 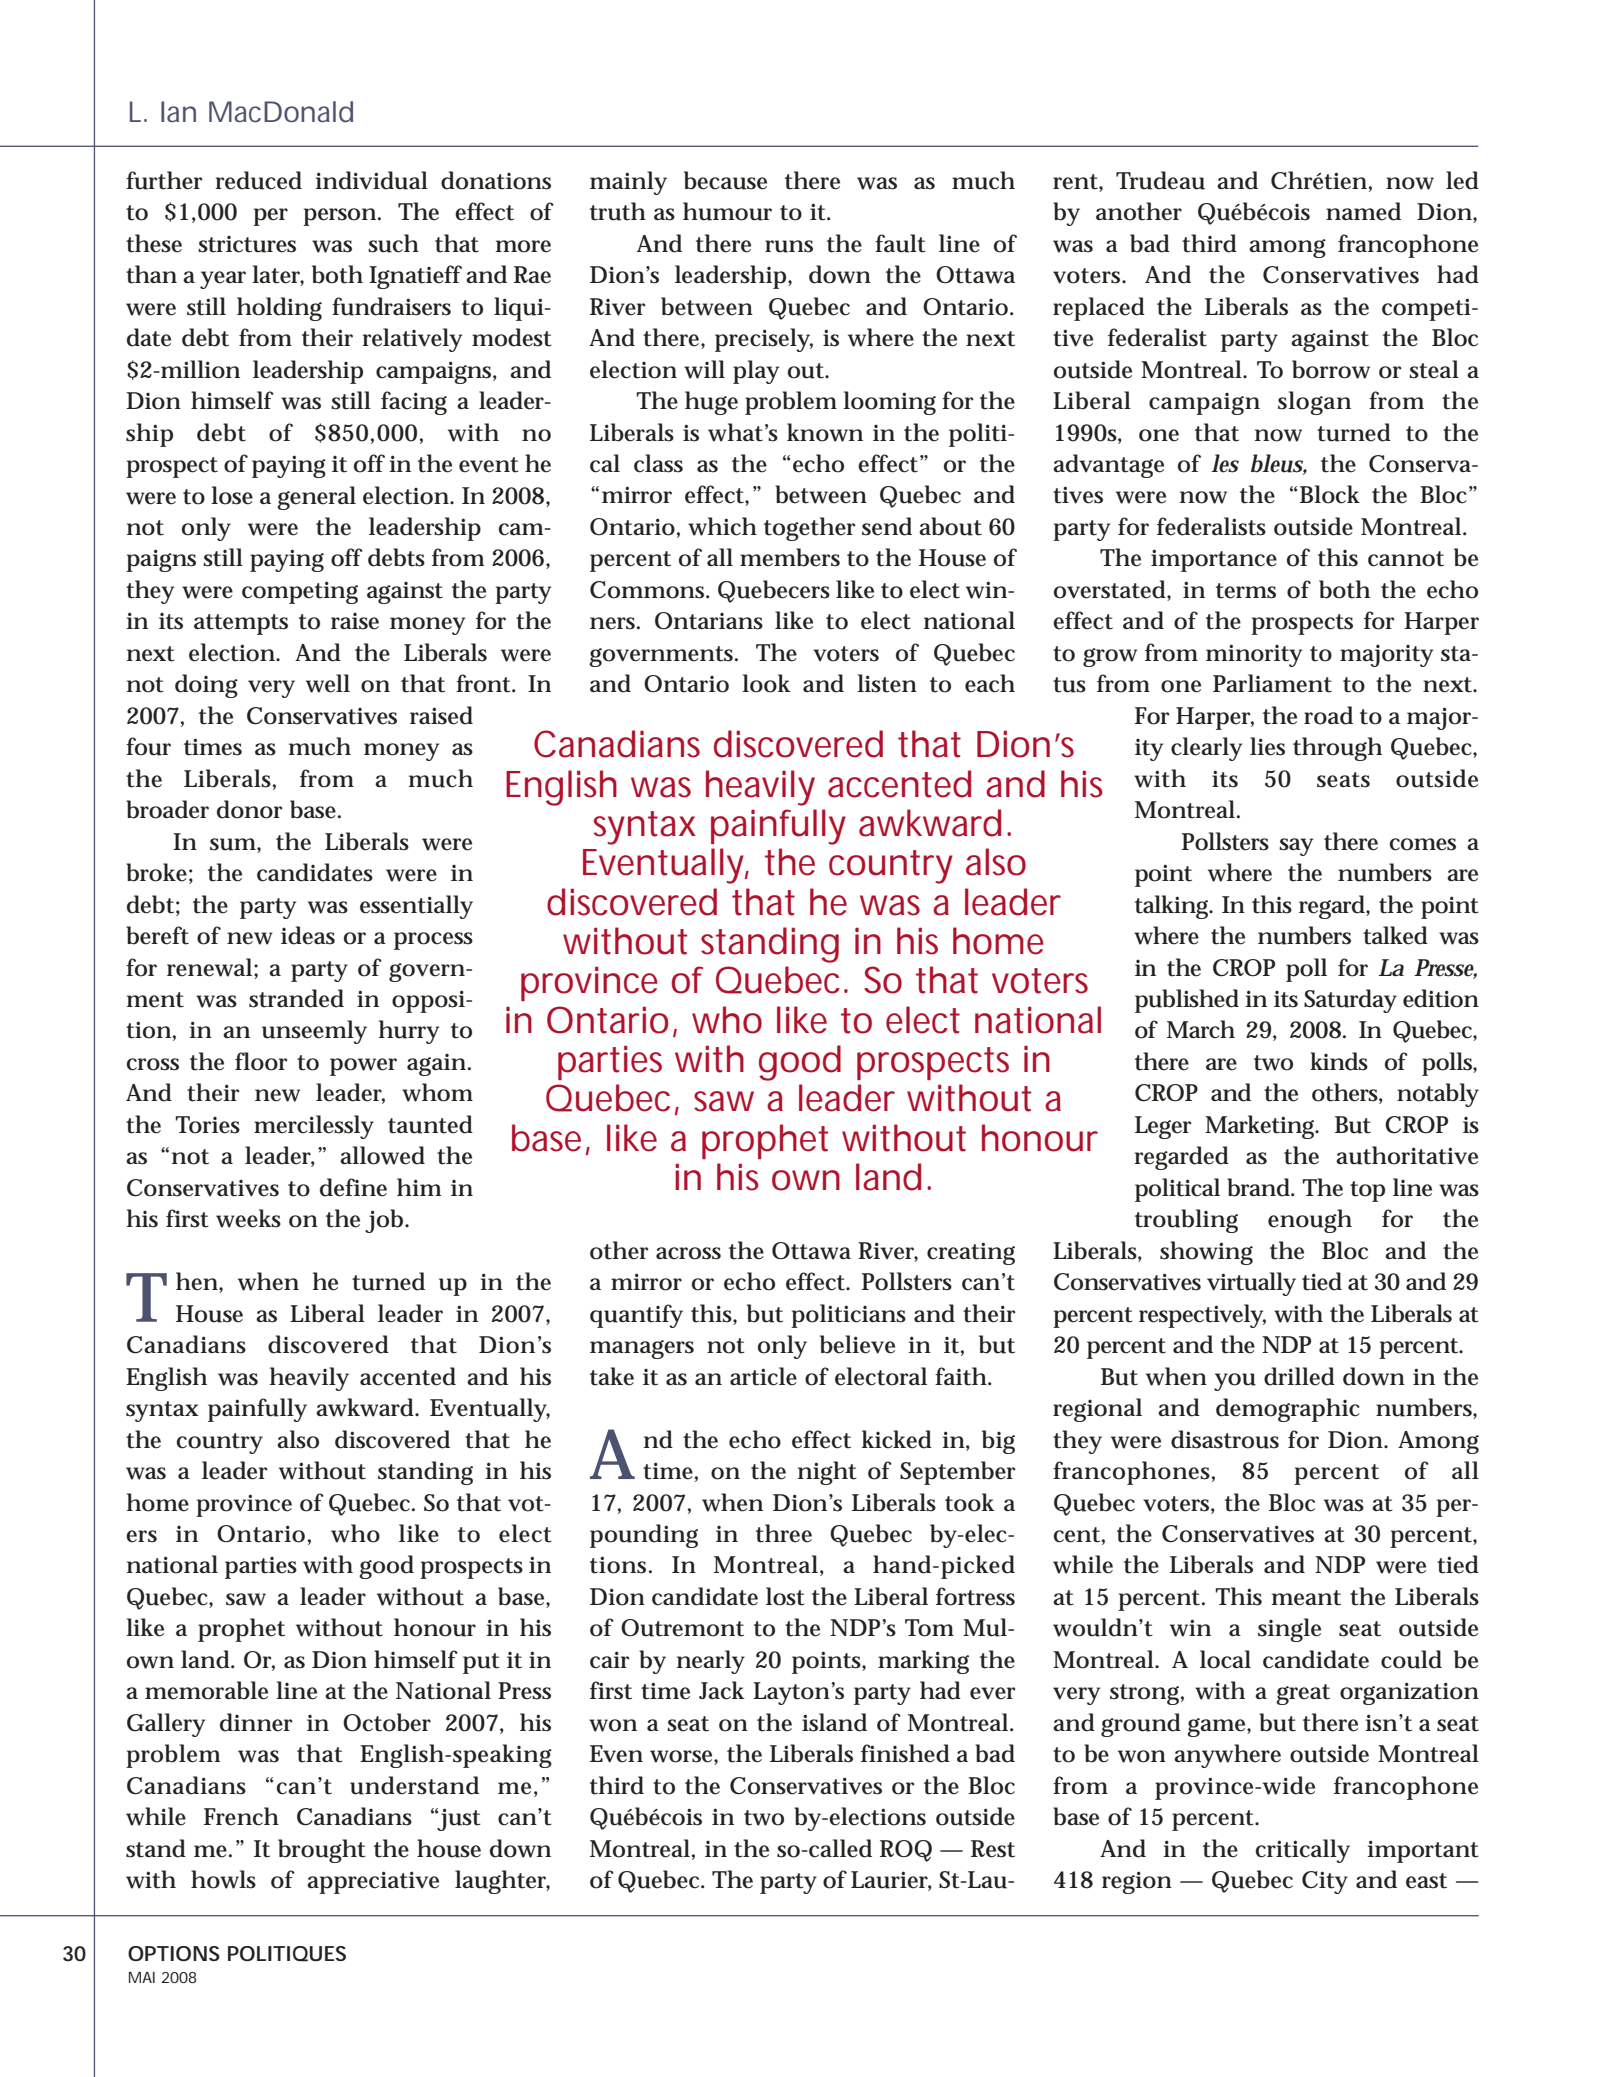 What do you see at coordinates (250, 809) in the image?
I see `donor` at bounding box center [250, 809].
